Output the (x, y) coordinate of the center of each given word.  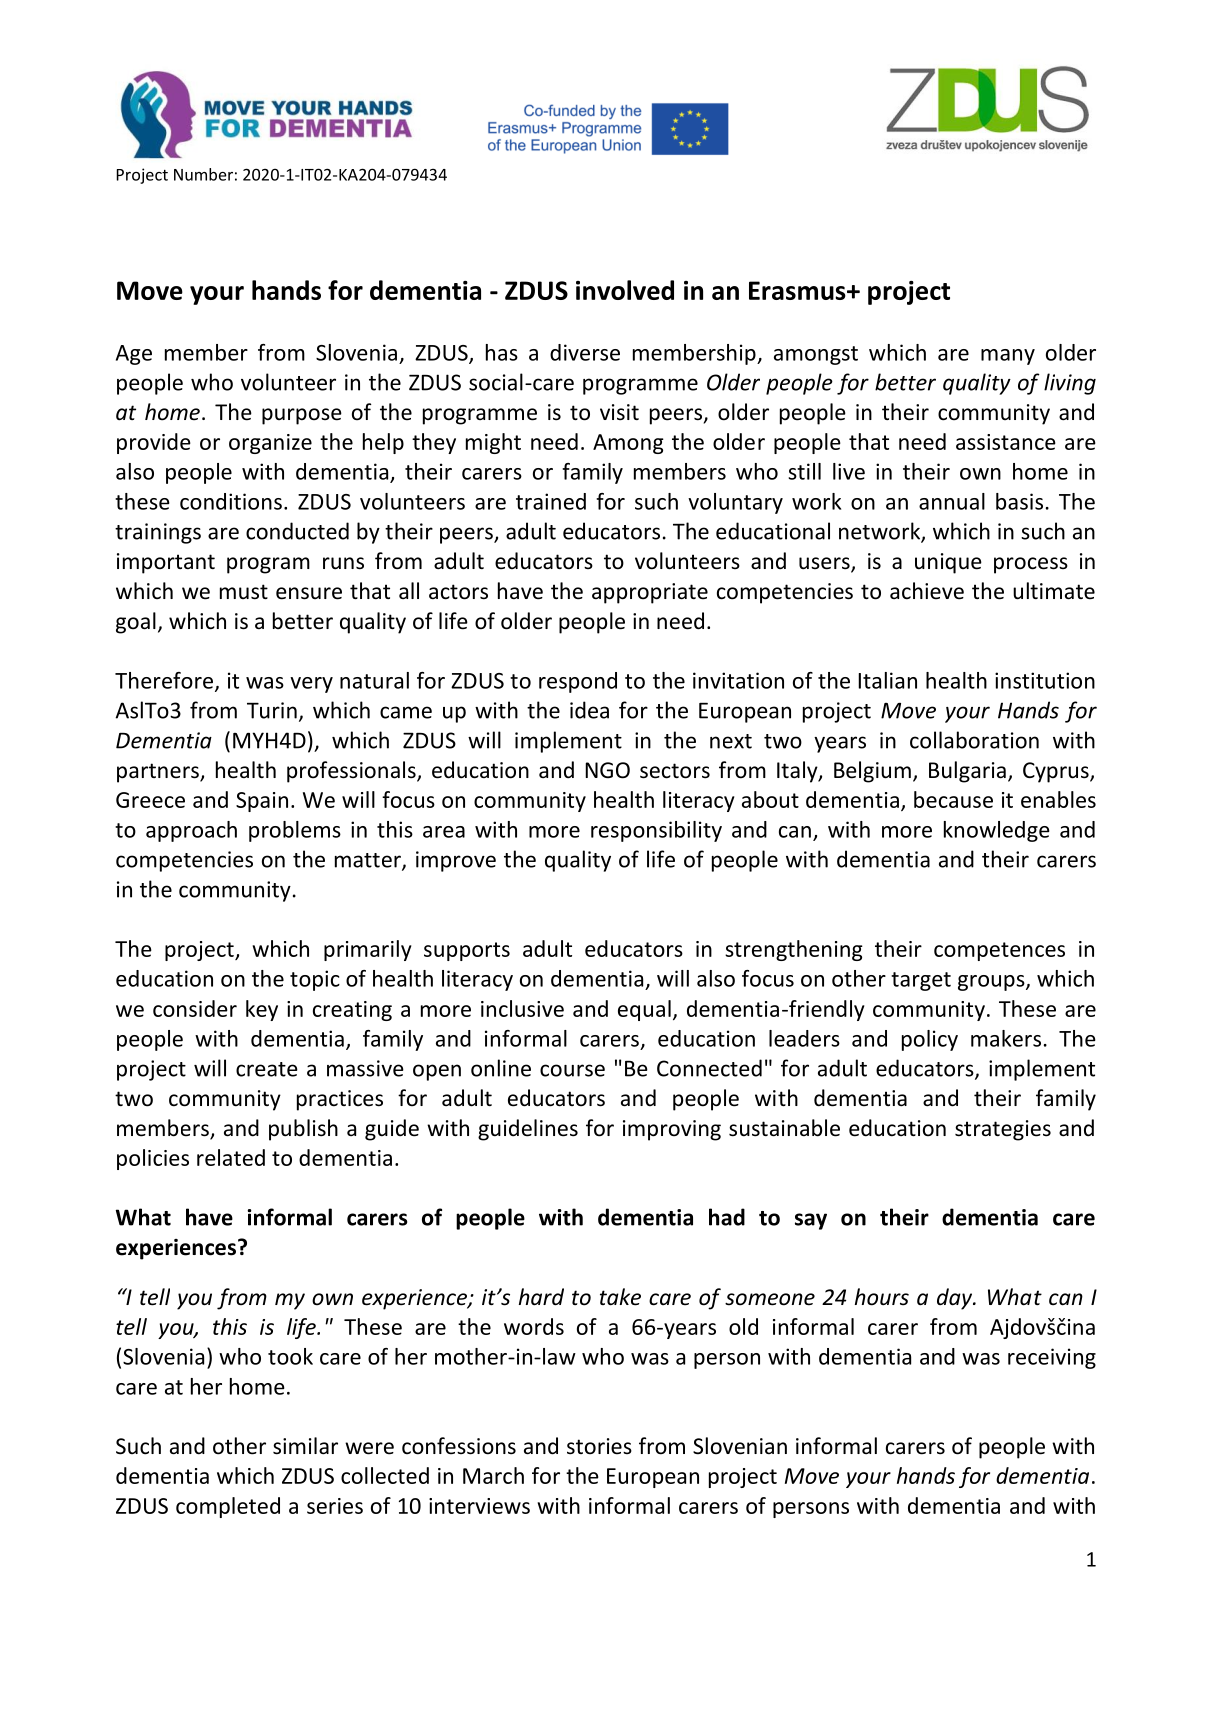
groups (992, 983)
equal (644, 1010)
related (231, 1157)
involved (625, 290)
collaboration (974, 740)
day (956, 1299)
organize (270, 444)
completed (228, 1507)
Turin (272, 710)
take (620, 1297)
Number (203, 174)
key (262, 1010)
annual (952, 501)
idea (589, 710)
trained (551, 501)
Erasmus (798, 290)
